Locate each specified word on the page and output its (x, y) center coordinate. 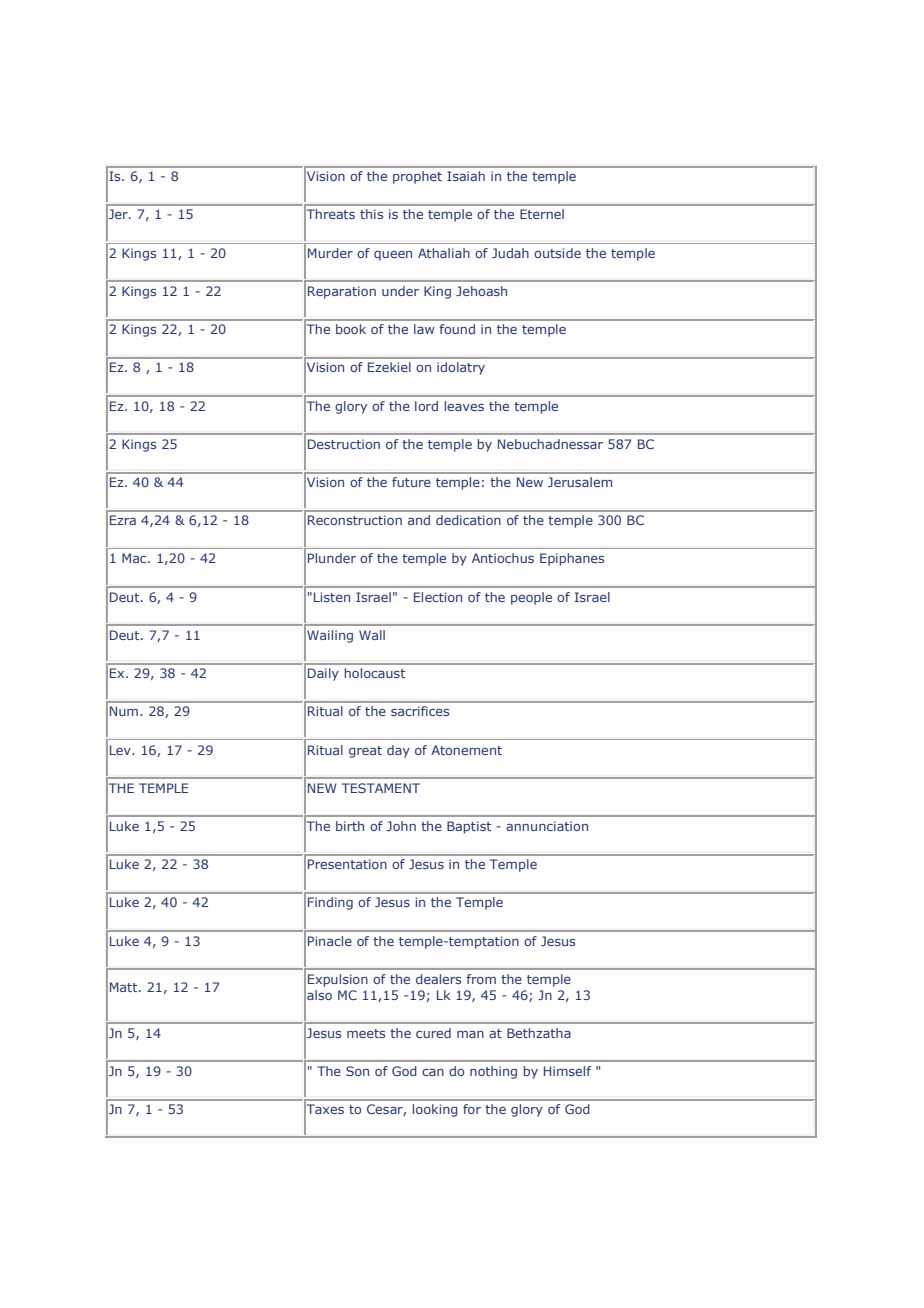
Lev (121, 750)
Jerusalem (580, 482)
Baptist (469, 827)
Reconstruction (355, 520)
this (371, 214)
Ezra (123, 520)
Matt (125, 987)
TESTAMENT (381, 788)
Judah (510, 253)
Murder (330, 253)
